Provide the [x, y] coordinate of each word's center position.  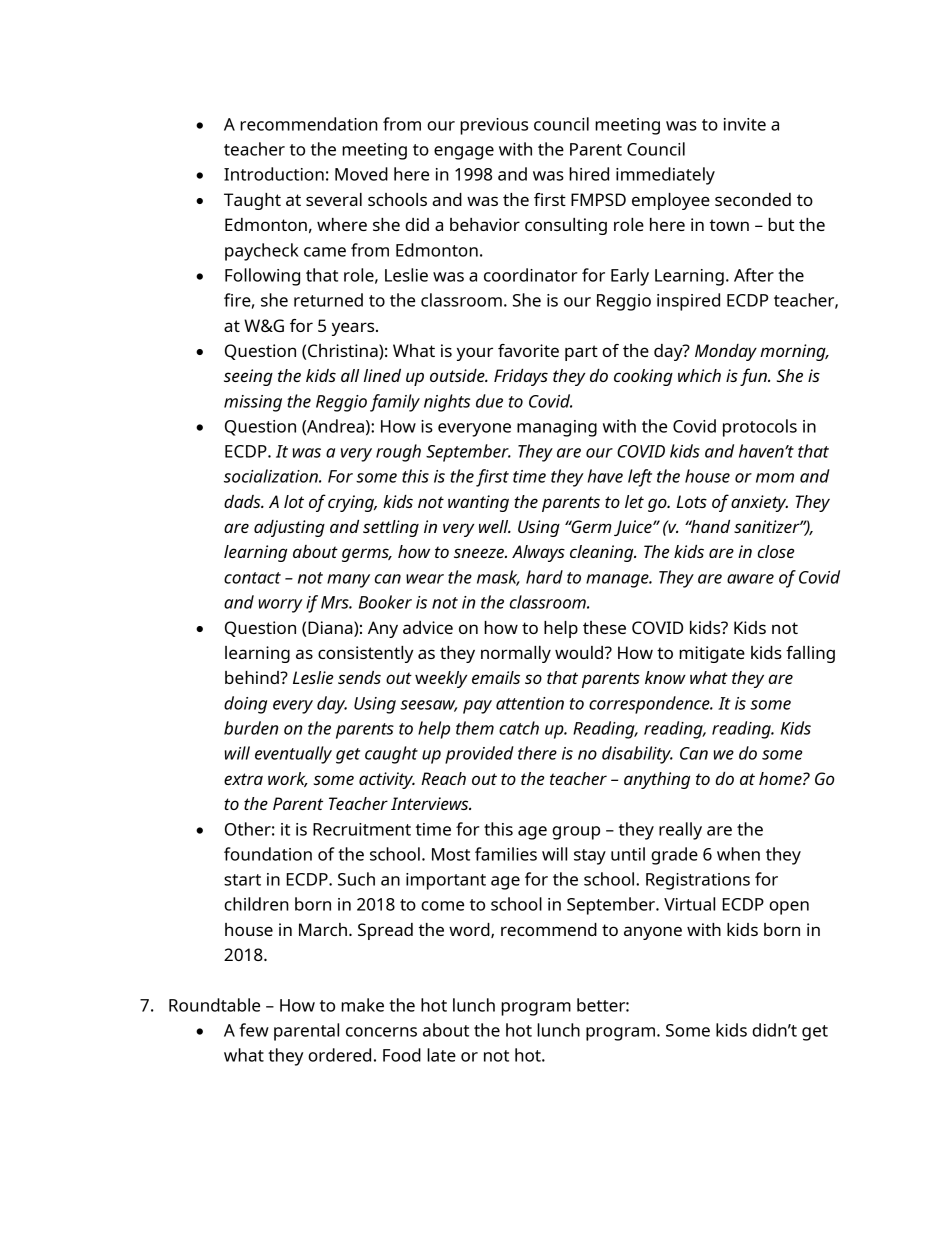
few [254, 1030]
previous [494, 126]
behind [253, 677]
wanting [478, 503]
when [738, 854]
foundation [268, 854]
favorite [528, 350]
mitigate [712, 654]
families [506, 854]
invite [745, 124]
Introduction [274, 174]
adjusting [289, 528]
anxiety [759, 503]
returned [328, 300]
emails [496, 677]
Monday [726, 352]
